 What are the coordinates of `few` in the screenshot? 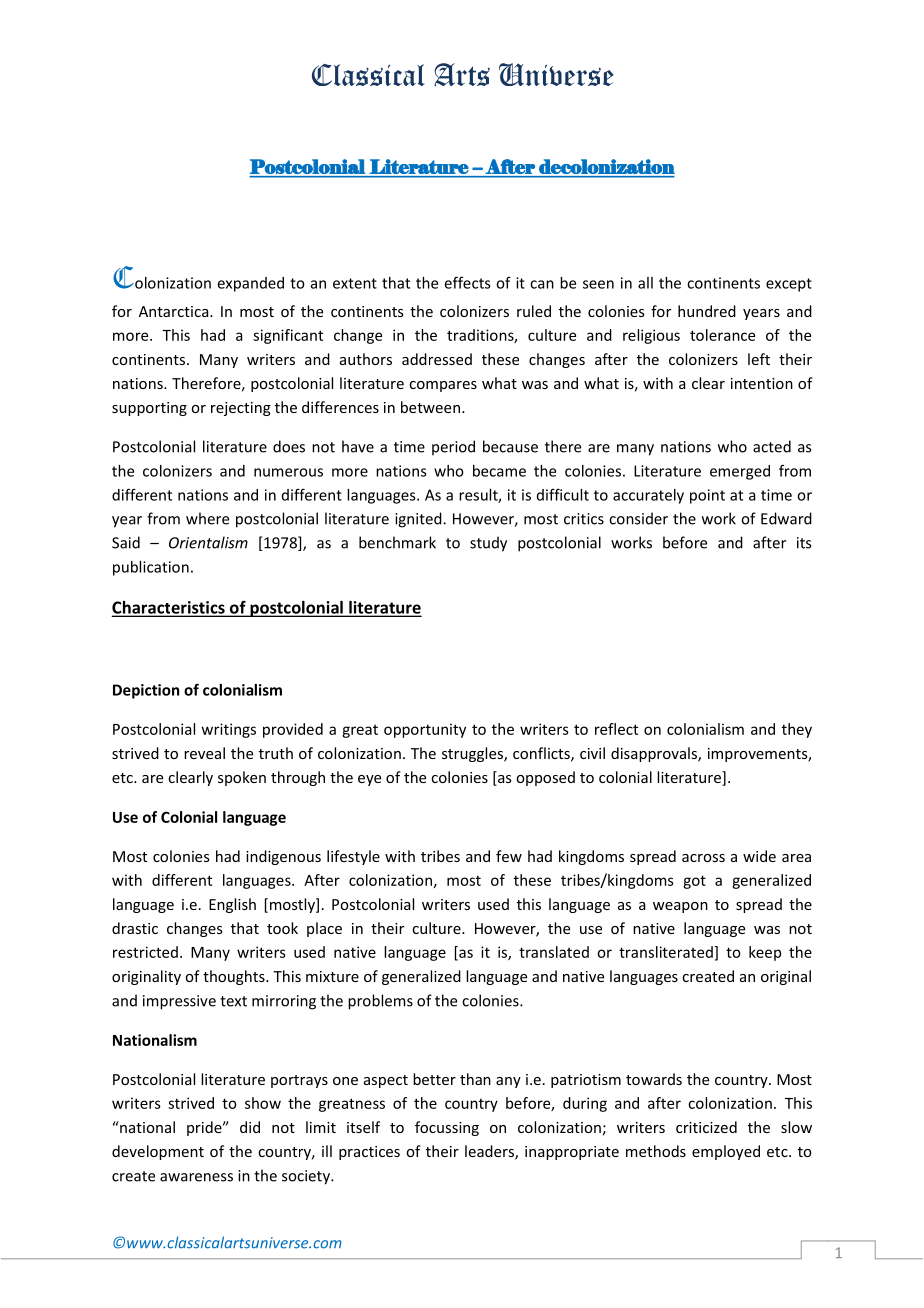 It's located at (509, 856).
